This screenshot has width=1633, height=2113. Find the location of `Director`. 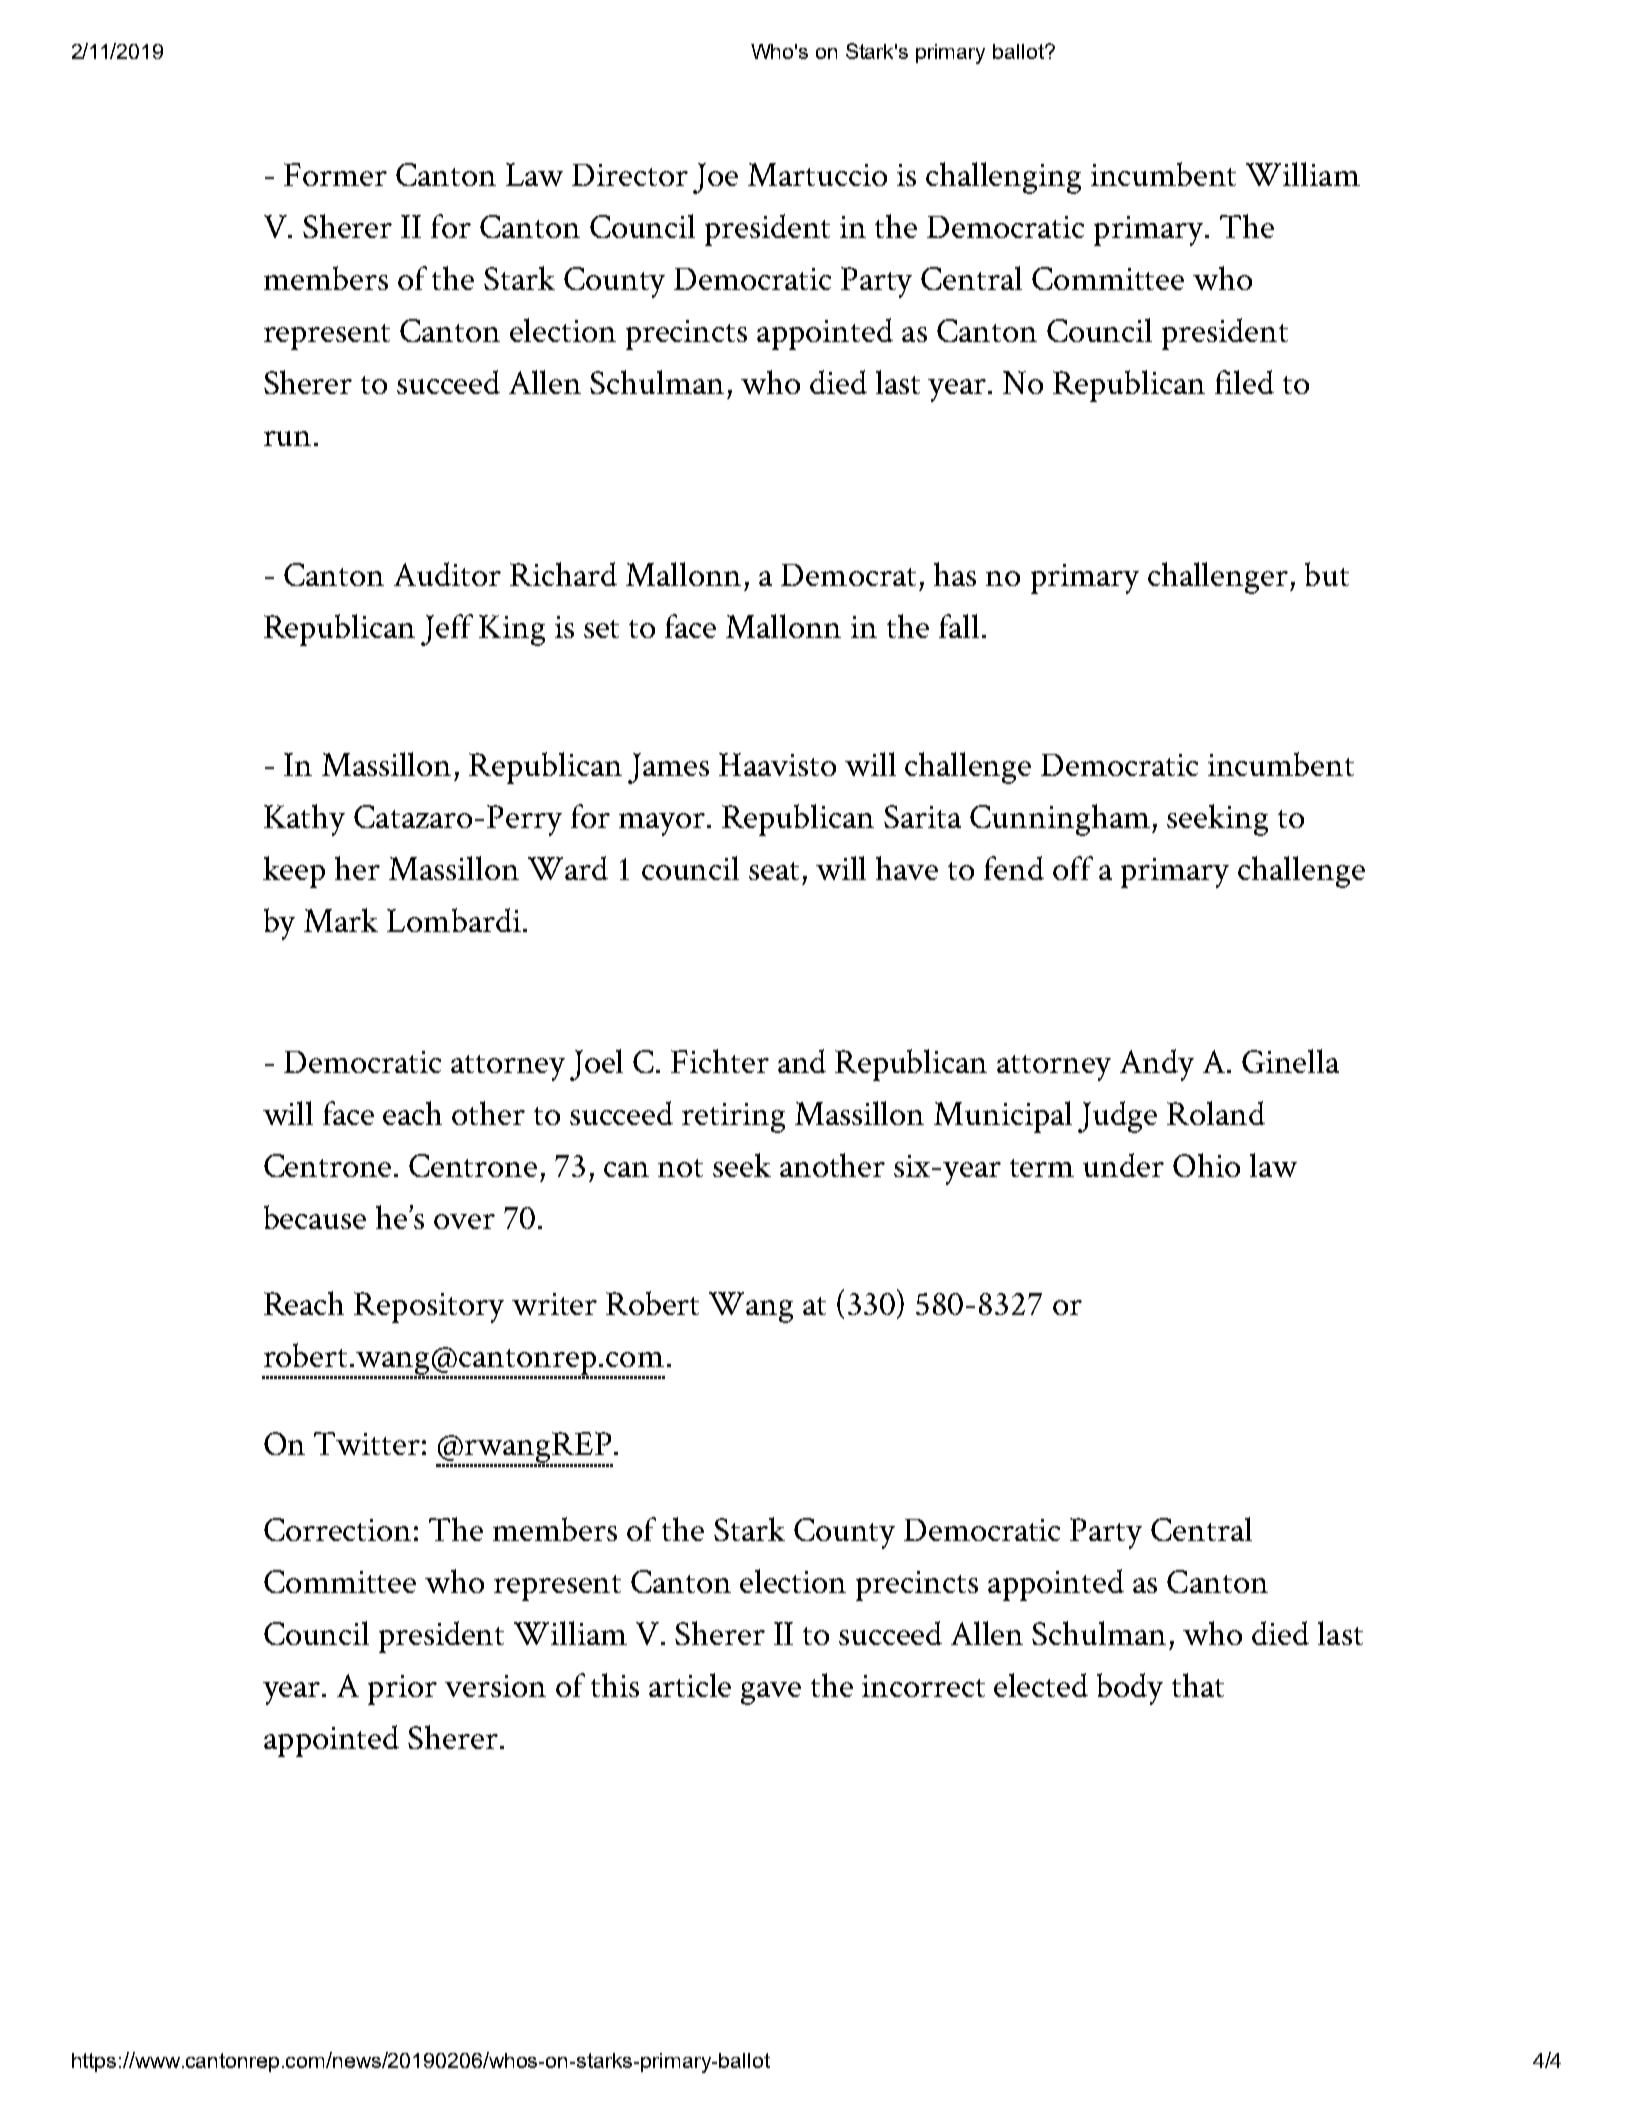

Director is located at coordinates (630, 175).
